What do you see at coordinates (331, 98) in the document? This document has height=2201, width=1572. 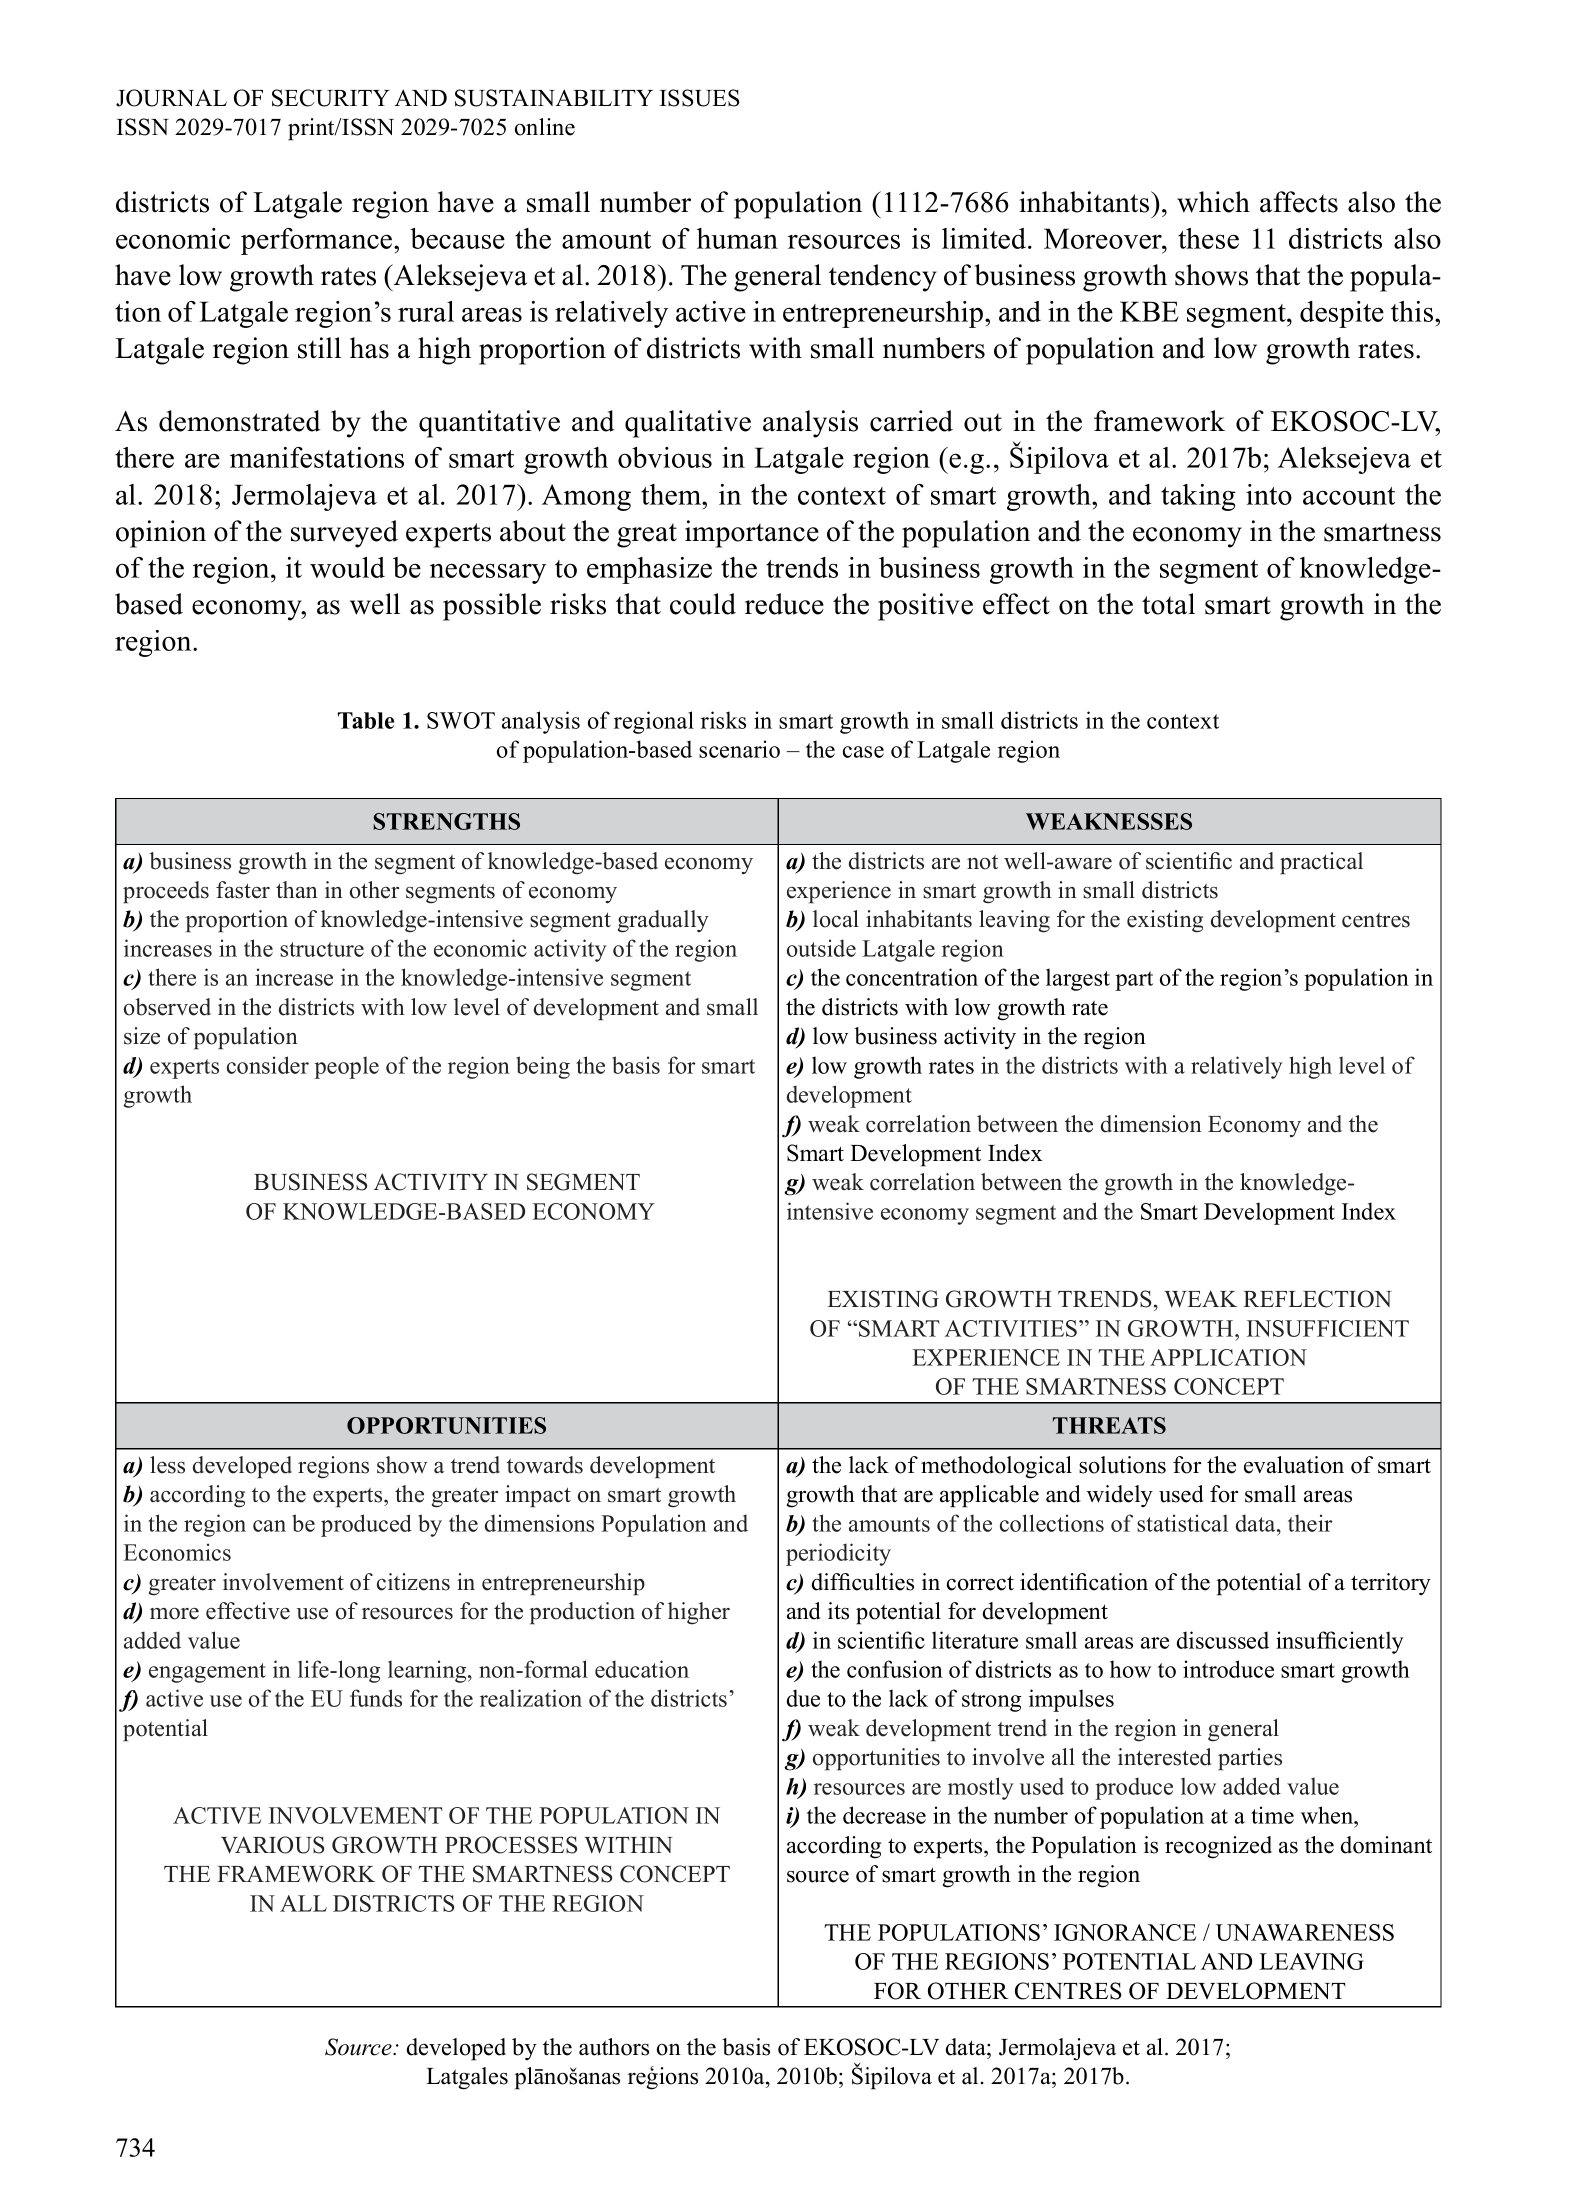 I see `SECURITY` at bounding box center [331, 98].
